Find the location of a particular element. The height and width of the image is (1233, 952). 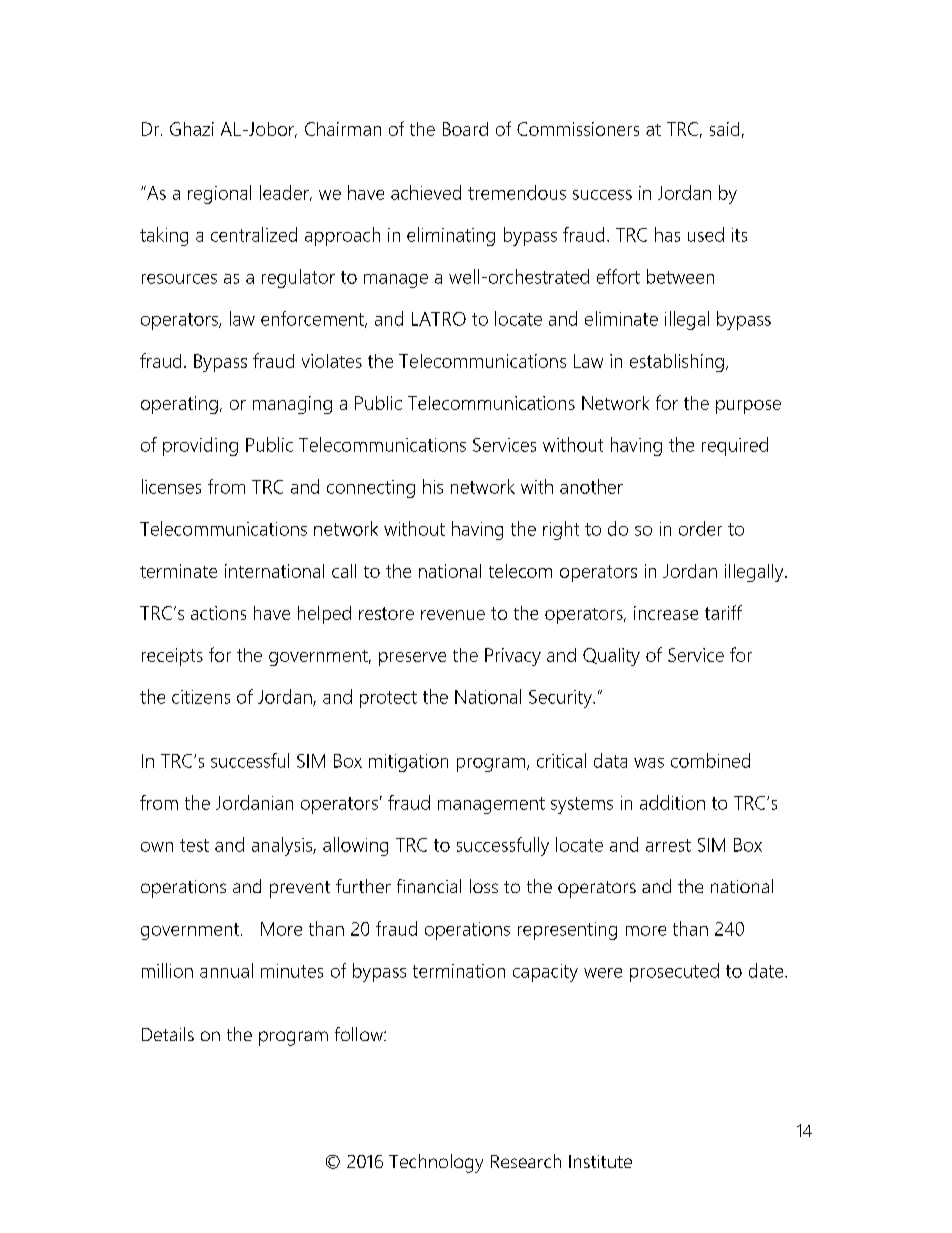

Board is located at coordinates (465, 129).
